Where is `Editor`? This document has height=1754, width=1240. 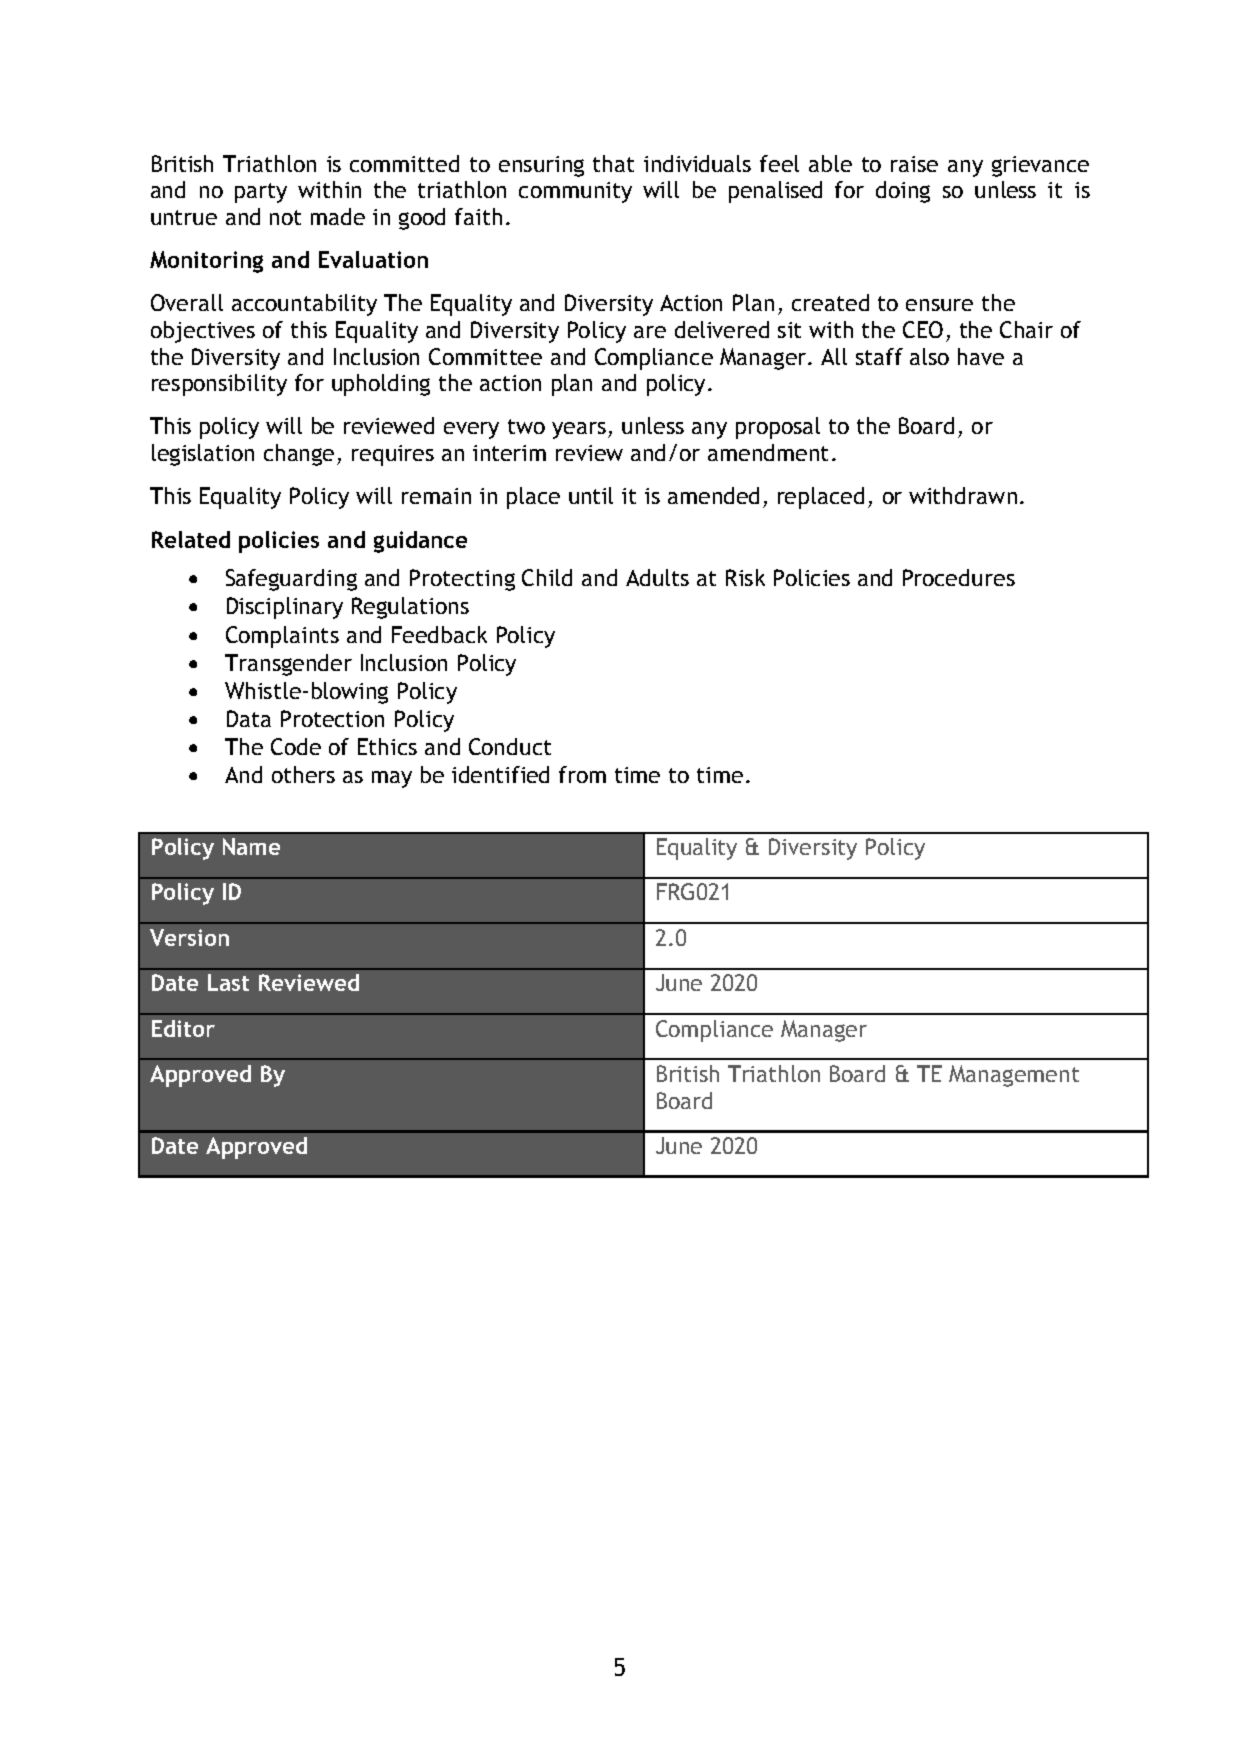 Editor is located at coordinates (183, 1028).
